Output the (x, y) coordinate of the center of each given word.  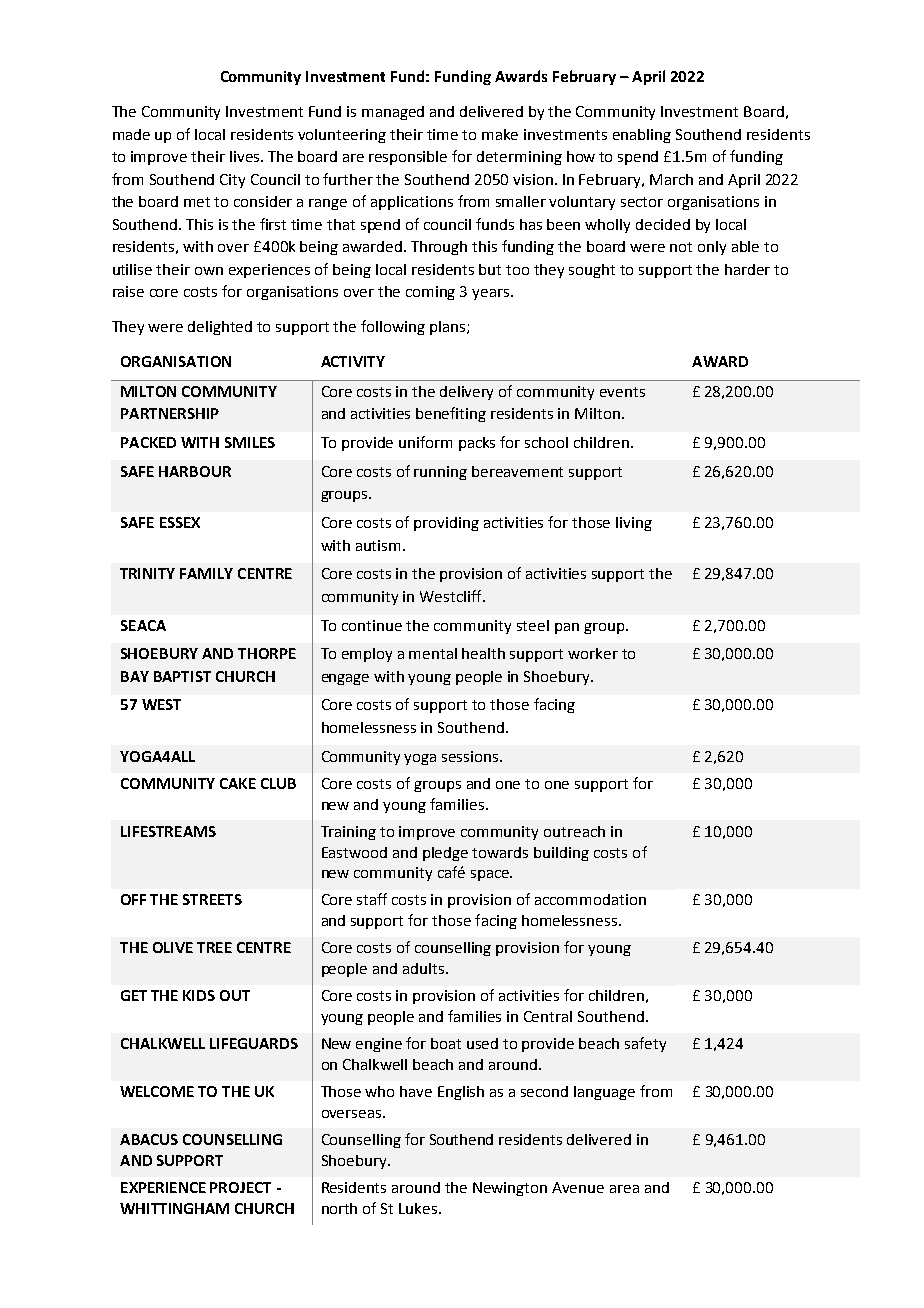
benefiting (451, 414)
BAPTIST (182, 676)
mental (433, 653)
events (622, 392)
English (461, 1093)
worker (593, 653)
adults (425, 968)
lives (244, 156)
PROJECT (240, 1187)
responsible (408, 158)
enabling (642, 136)
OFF (133, 899)
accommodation (590, 899)
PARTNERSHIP (170, 413)
